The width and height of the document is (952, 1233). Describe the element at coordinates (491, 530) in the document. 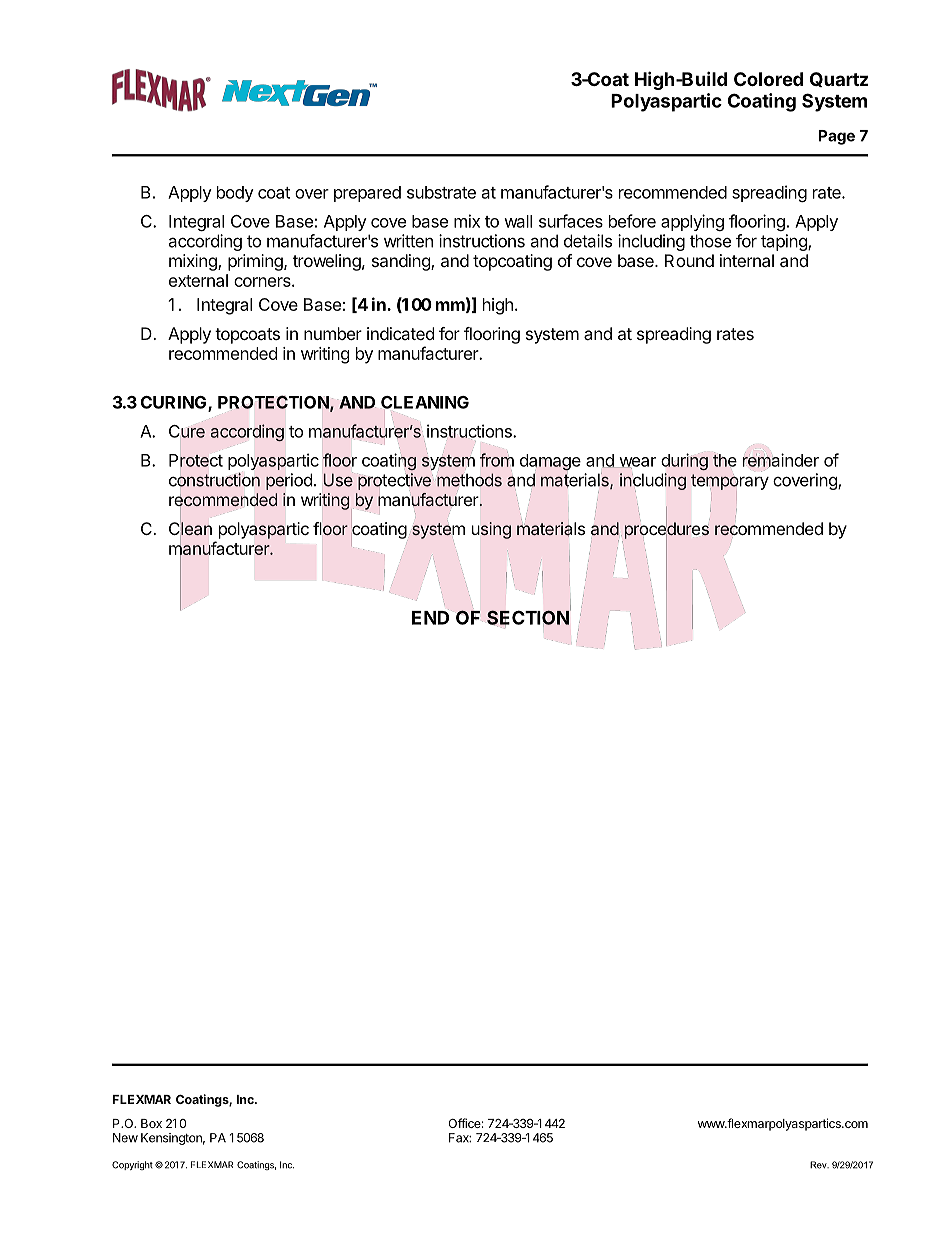

I see `using` at that location.
